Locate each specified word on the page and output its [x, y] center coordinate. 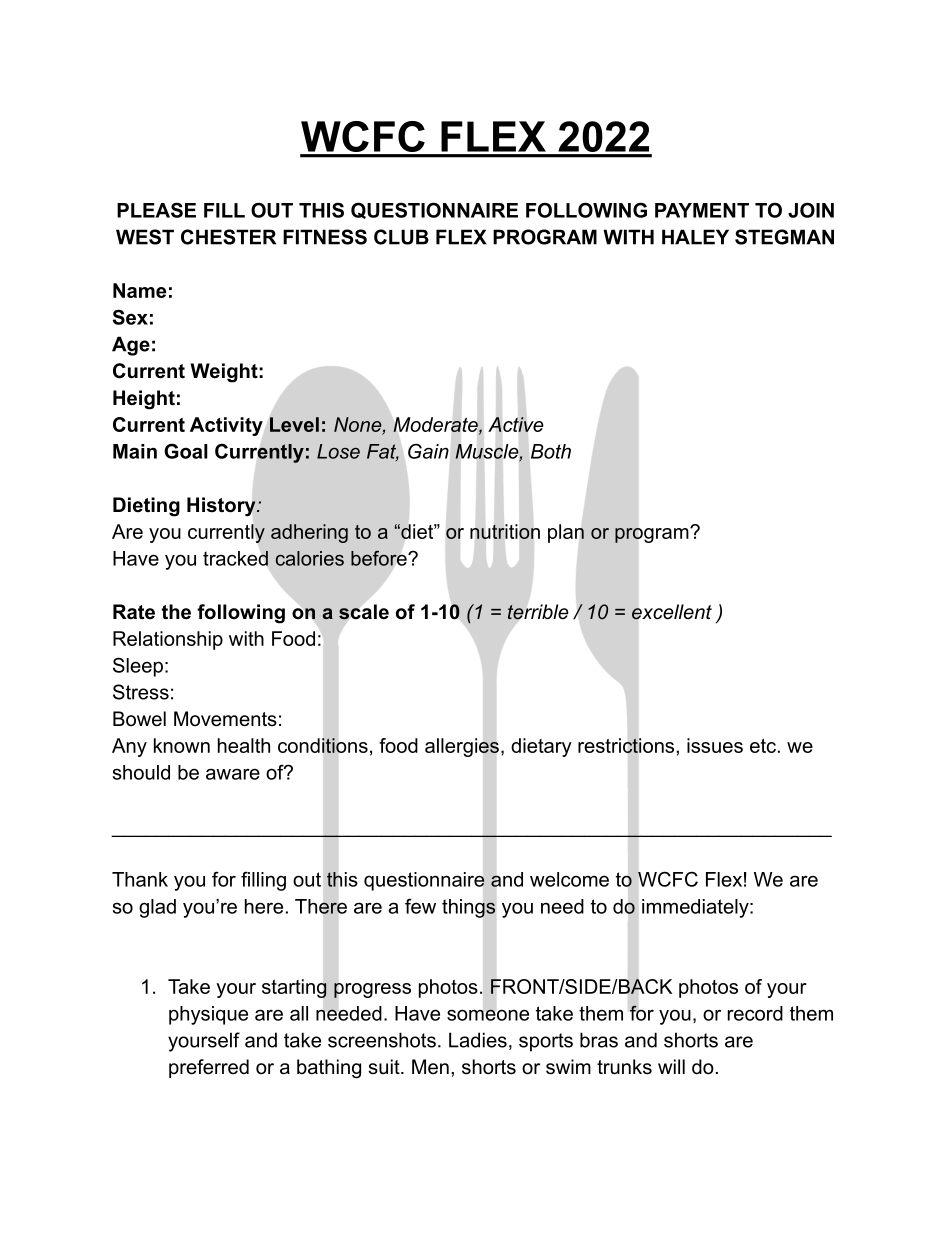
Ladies [478, 1040]
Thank [140, 879]
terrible [538, 612]
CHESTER [228, 237]
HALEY [695, 237]
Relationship [168, 640]
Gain [428, 451]
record [755, 1013]
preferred [209, 1068]
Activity [226, 426]
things [469, 908]
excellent [672, 612]
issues [715, 745]
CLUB [401, 237]
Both [551, 451]
